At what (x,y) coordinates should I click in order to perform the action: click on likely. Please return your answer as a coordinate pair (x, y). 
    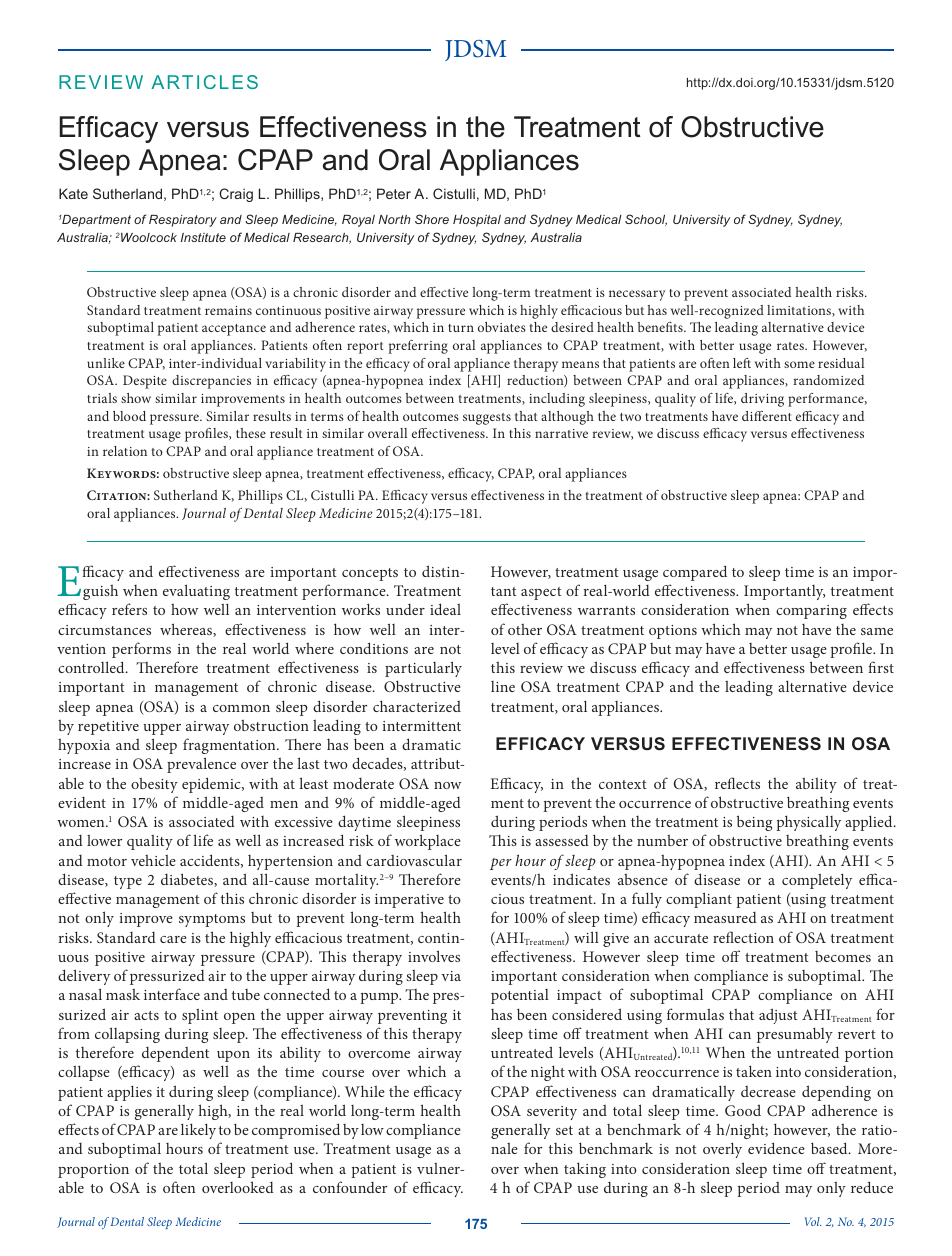
    Looking at the image, I should click on (198, 1131).
